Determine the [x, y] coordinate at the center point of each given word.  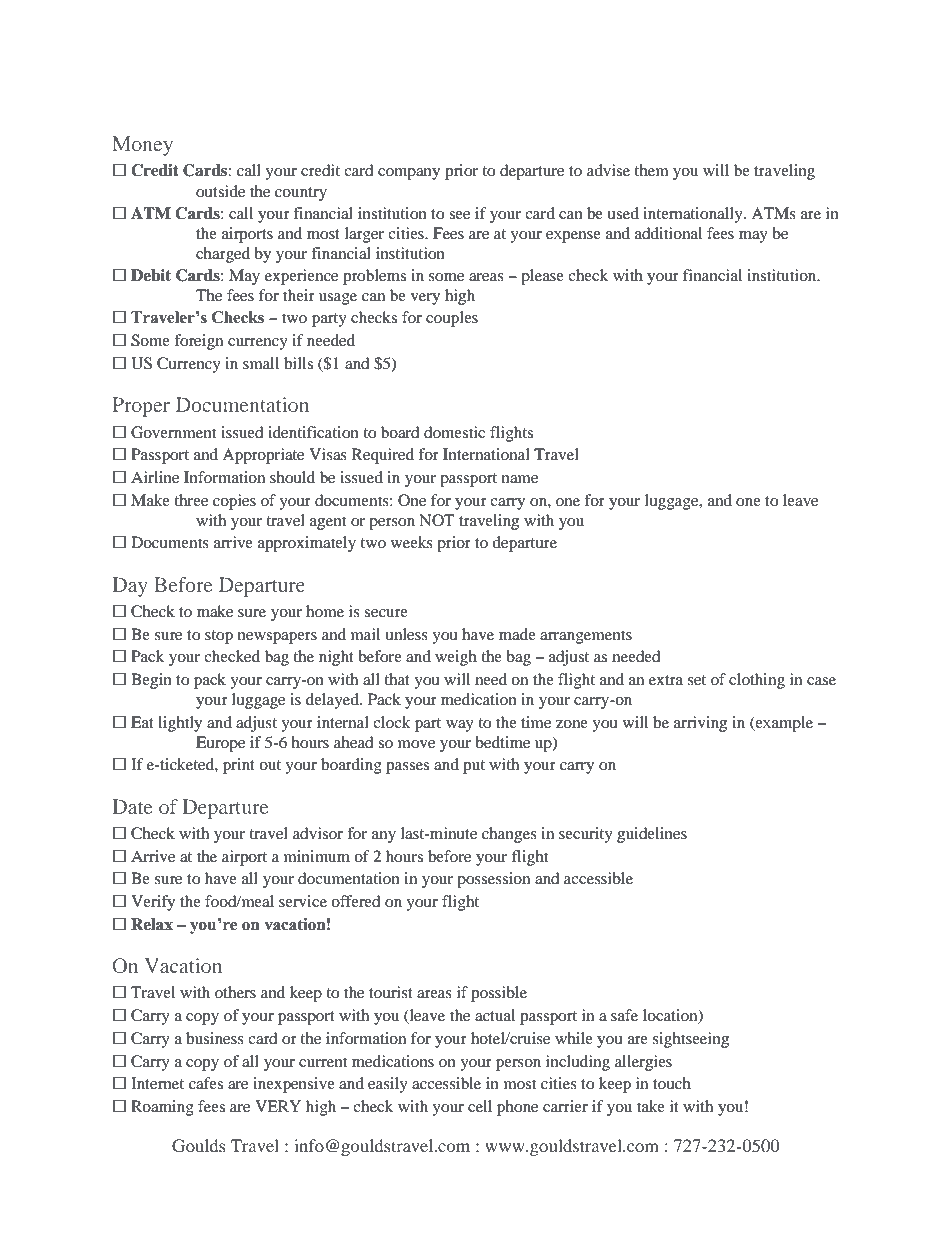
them [651, 170]
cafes [206, 1083]
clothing [757, 681]
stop [219, 637]
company [409, 174]
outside [220, 191]
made [517, 634]
